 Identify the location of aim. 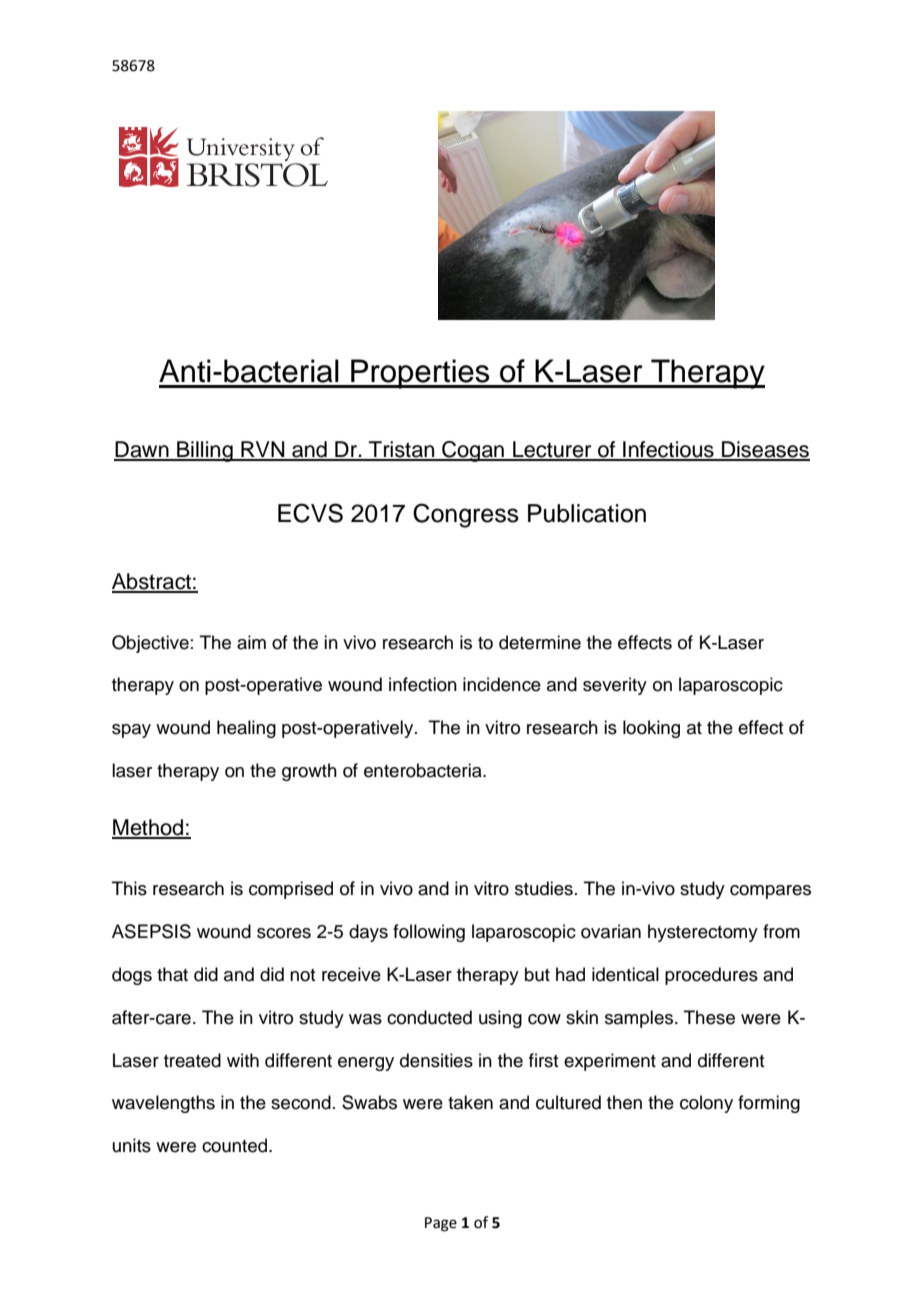
(251, 642).
